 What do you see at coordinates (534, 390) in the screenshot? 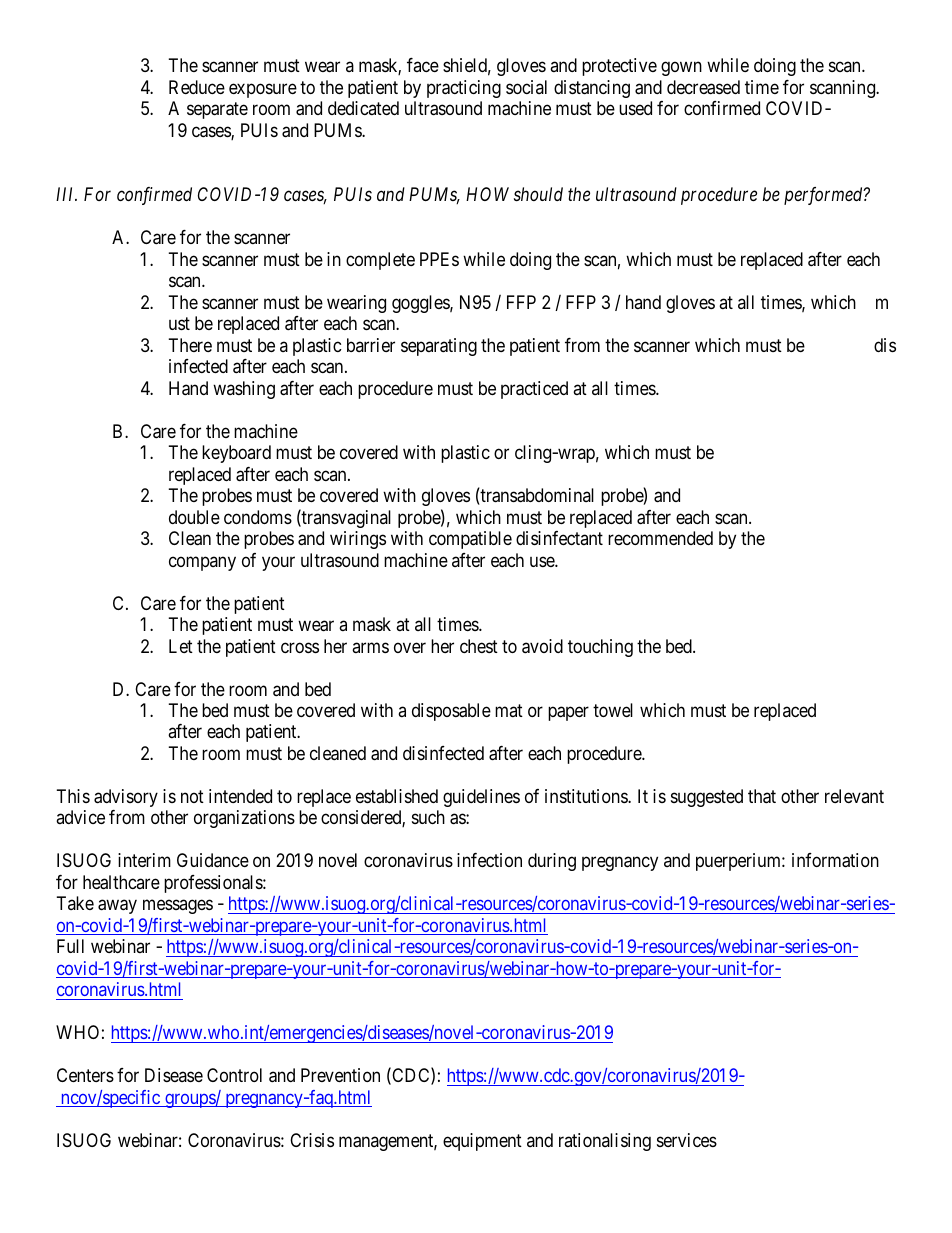
I see `practiced` at bounding box center [534, 390].
